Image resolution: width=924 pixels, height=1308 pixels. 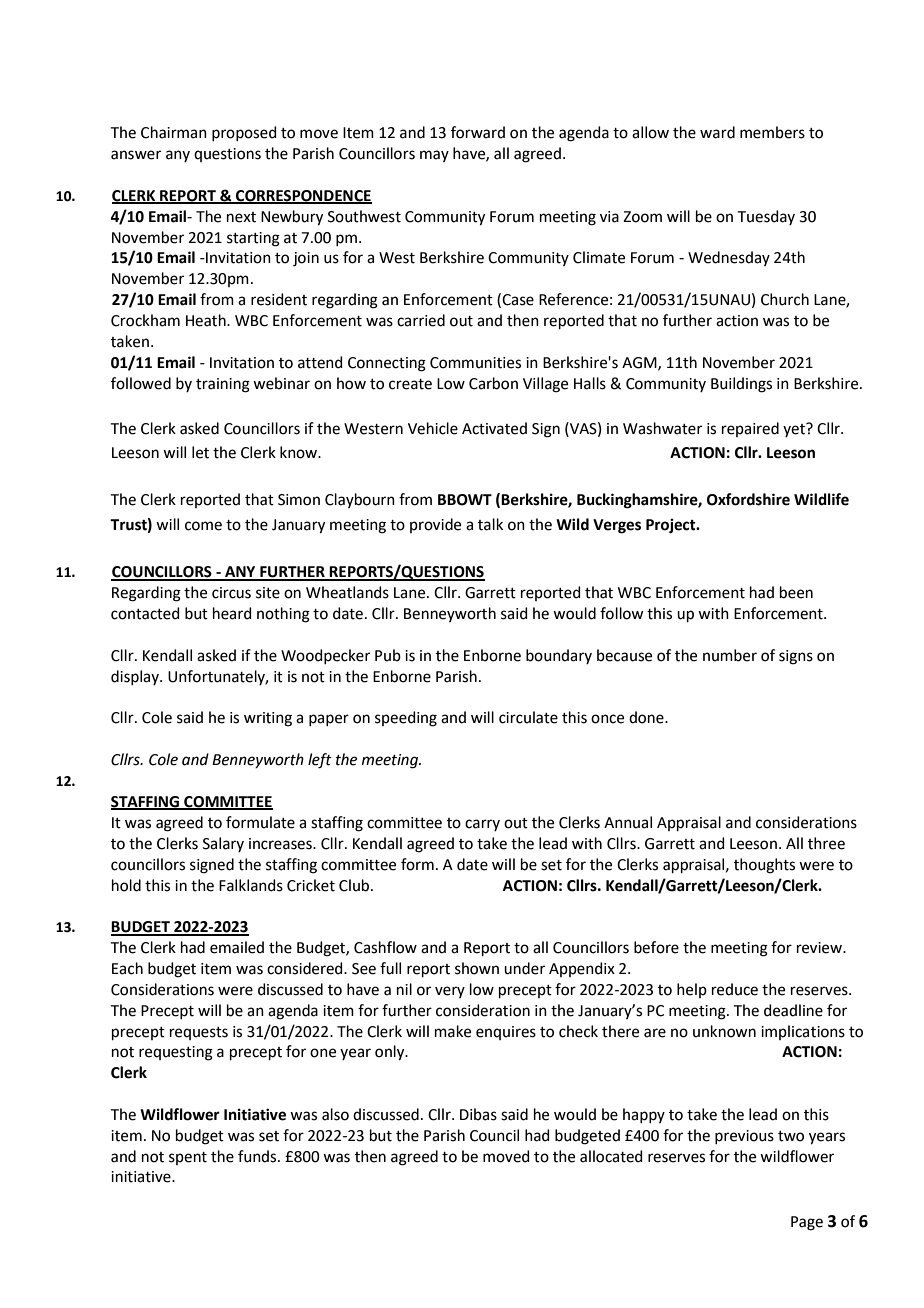 What do you see at coordinates (772, 132) in the screenshot?
I see `members` at bounding box center [772, 132].
